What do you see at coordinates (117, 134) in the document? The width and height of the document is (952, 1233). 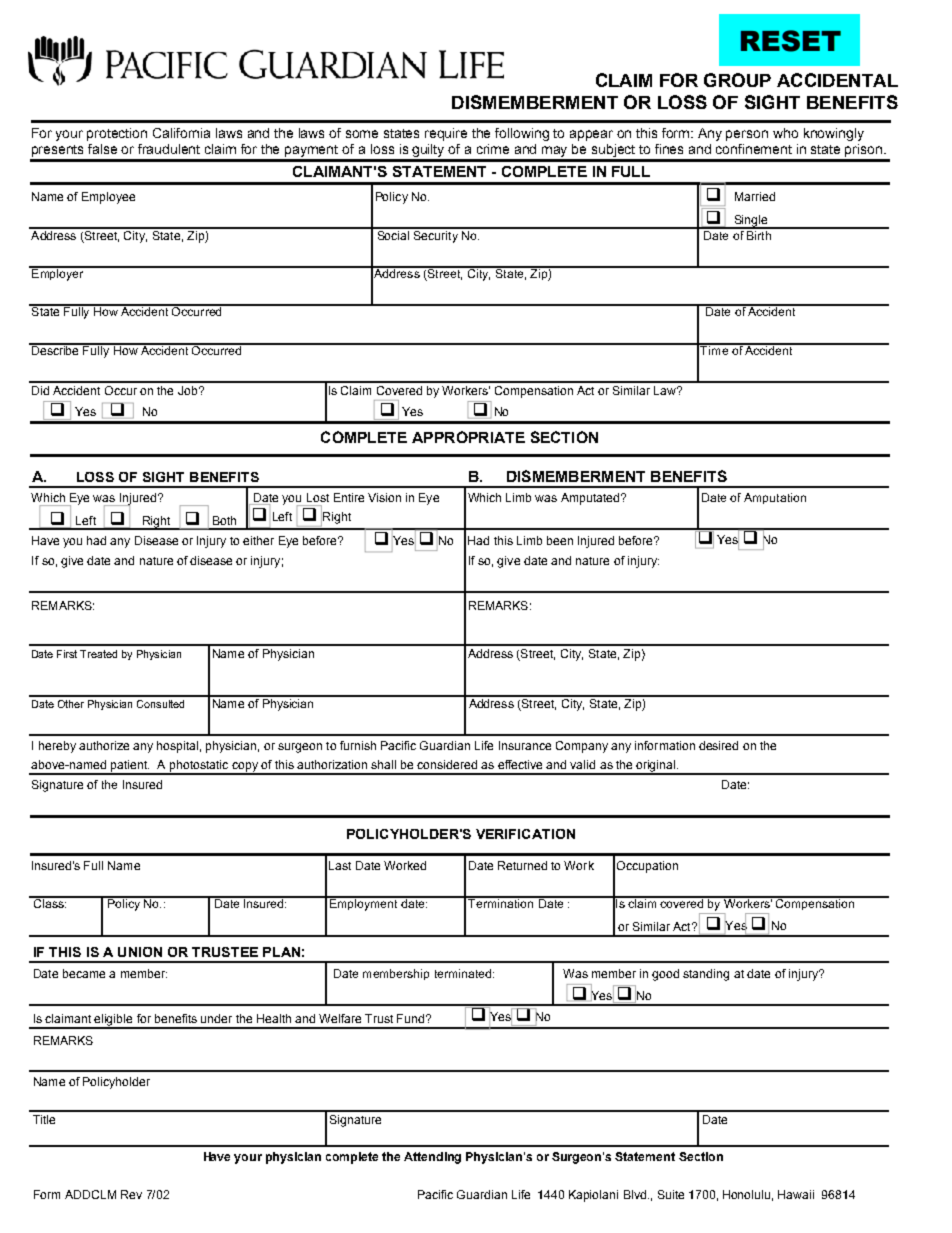 I see `protection` at bounding box center [117, 134].
